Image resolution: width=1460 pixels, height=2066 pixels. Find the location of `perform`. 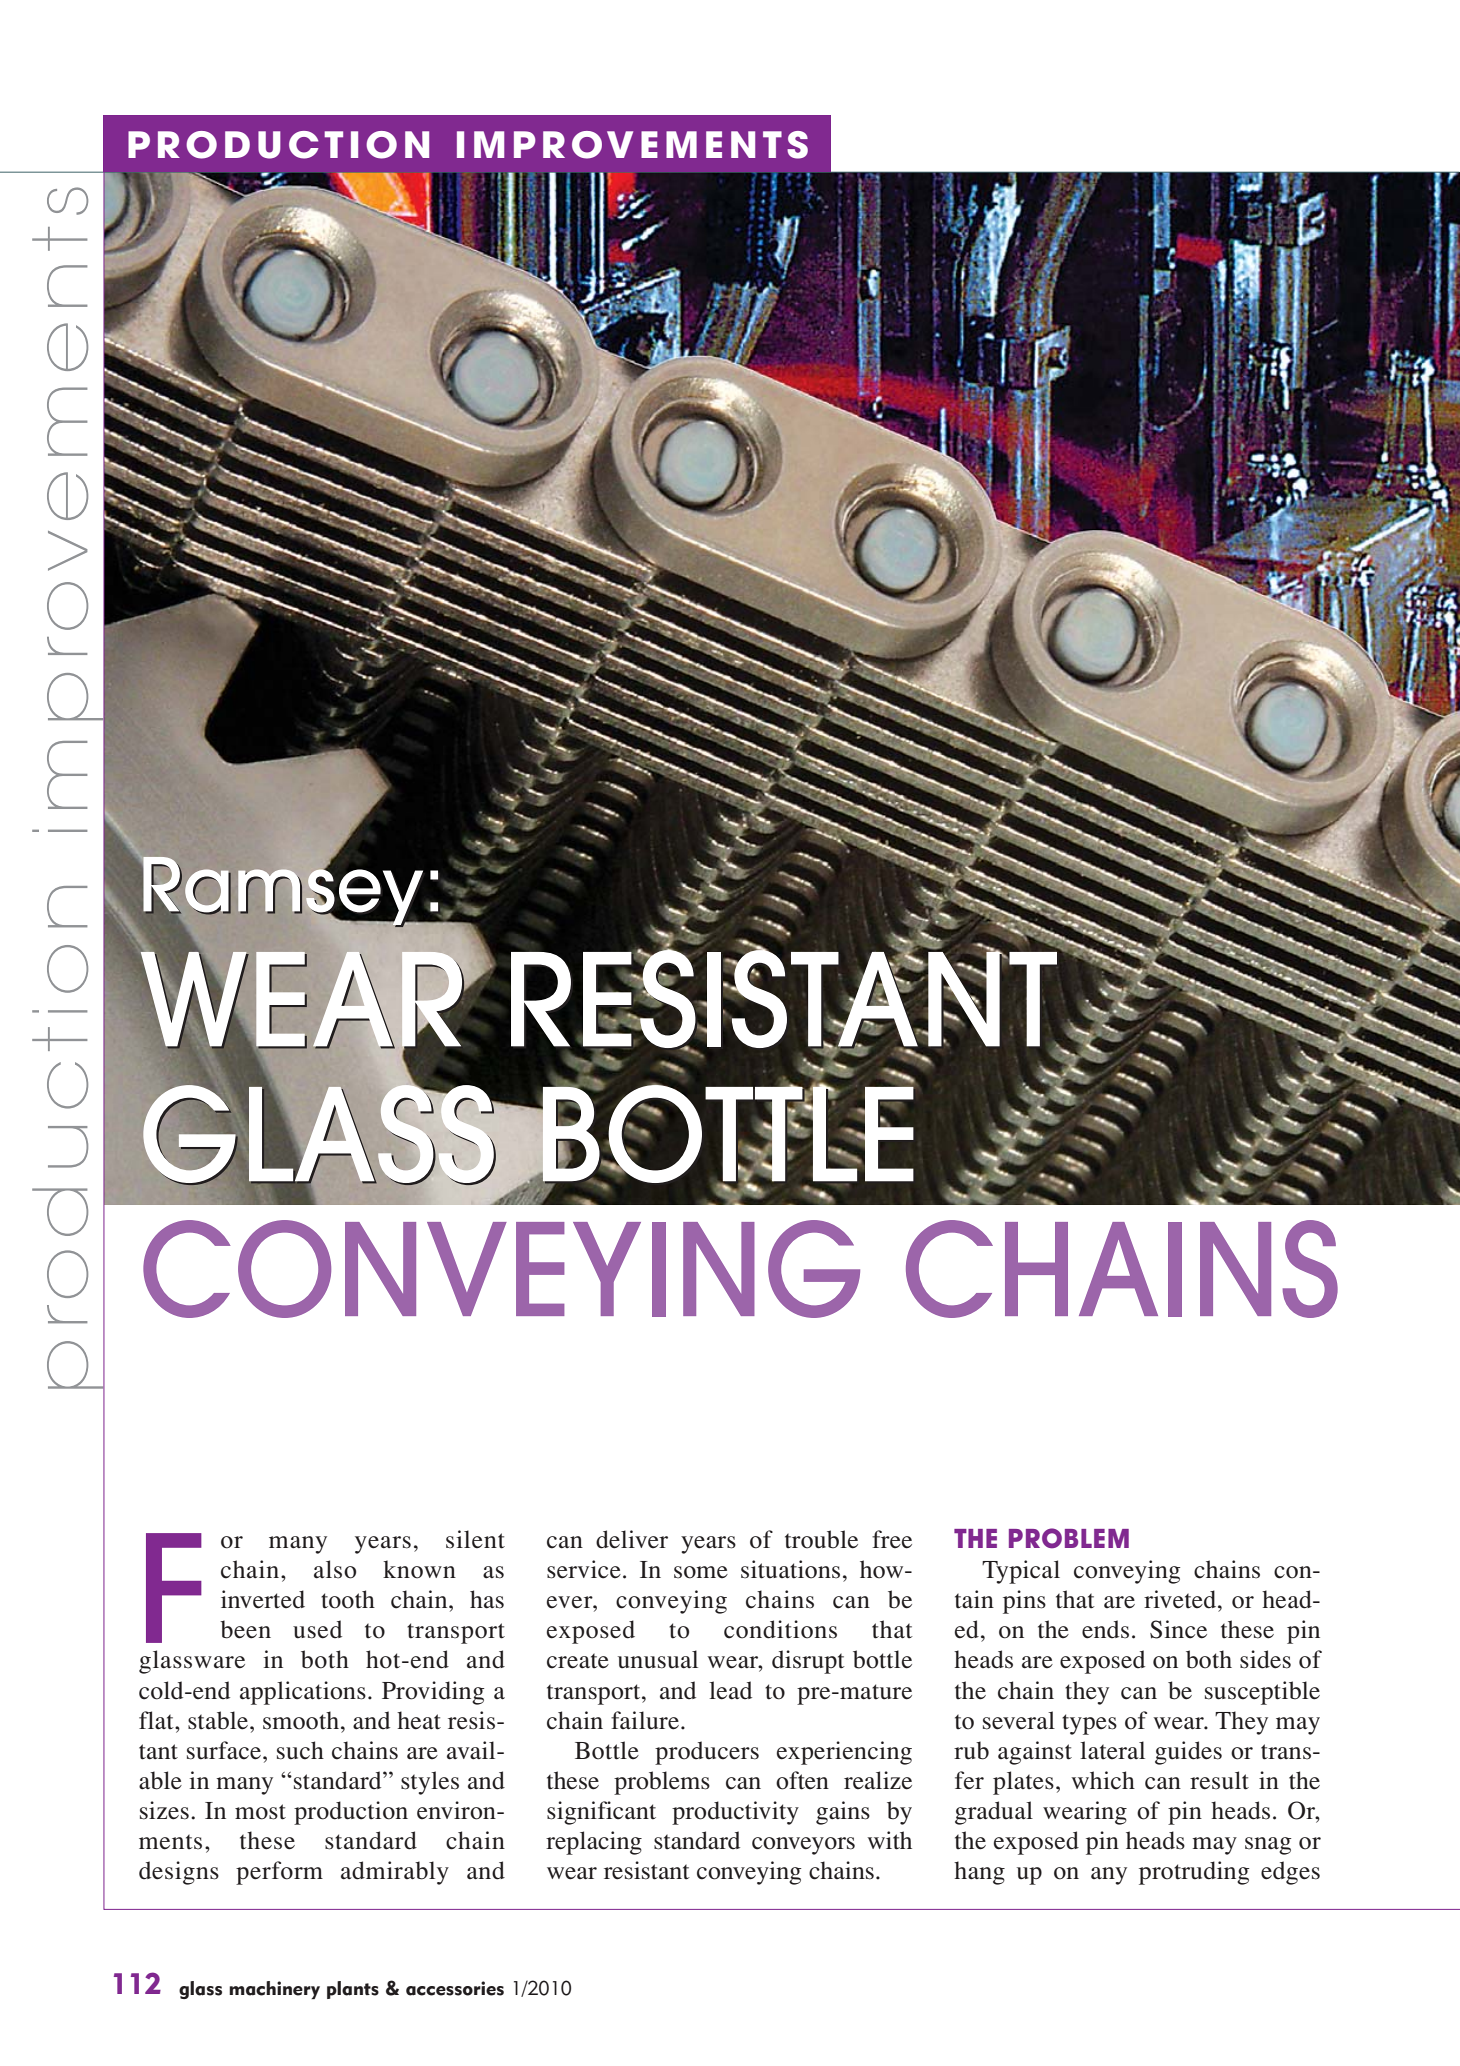

perform is located at coordinates (279, 1873).
